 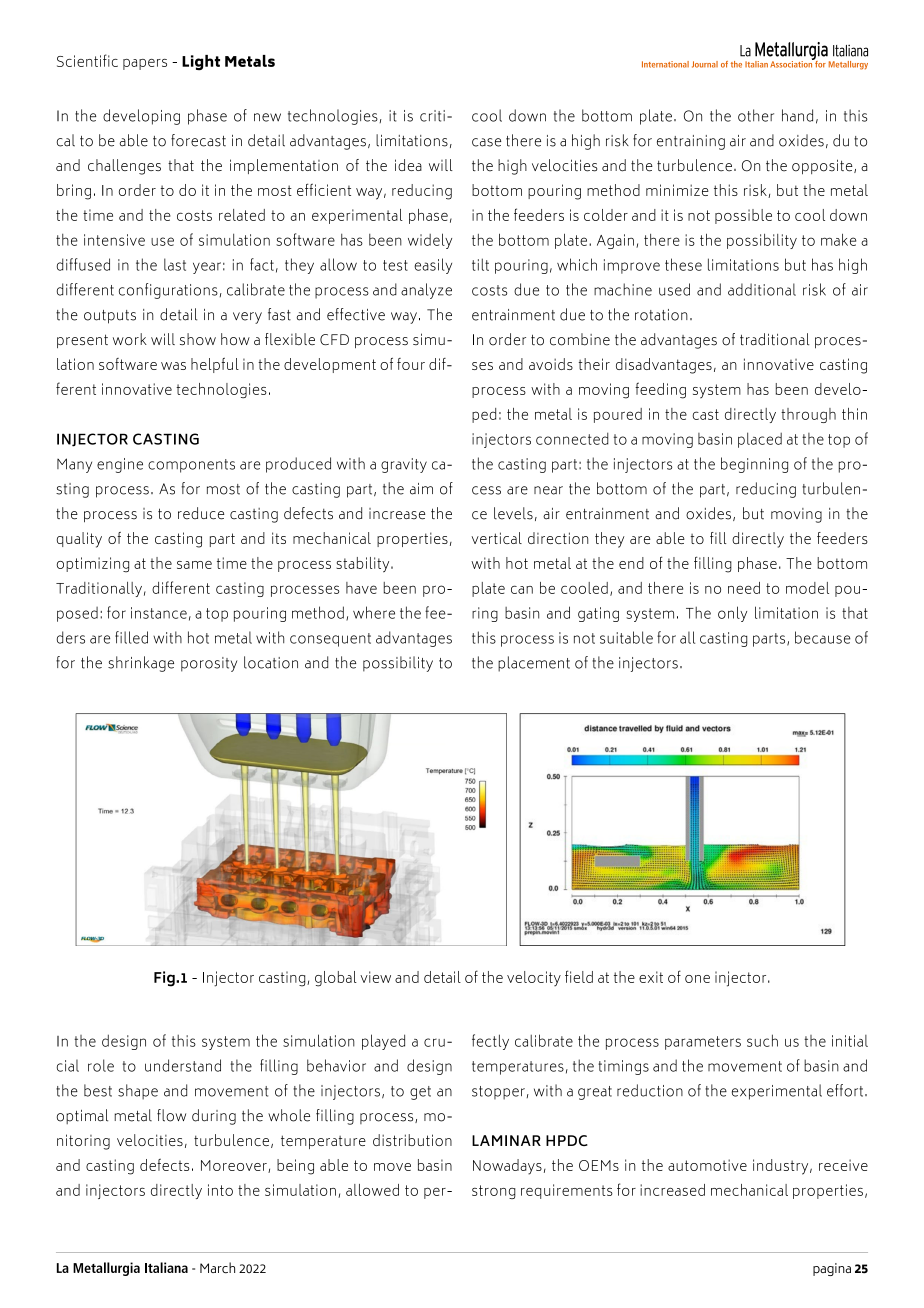 I want to click on Italiana, so click(x=166, y=1267).
